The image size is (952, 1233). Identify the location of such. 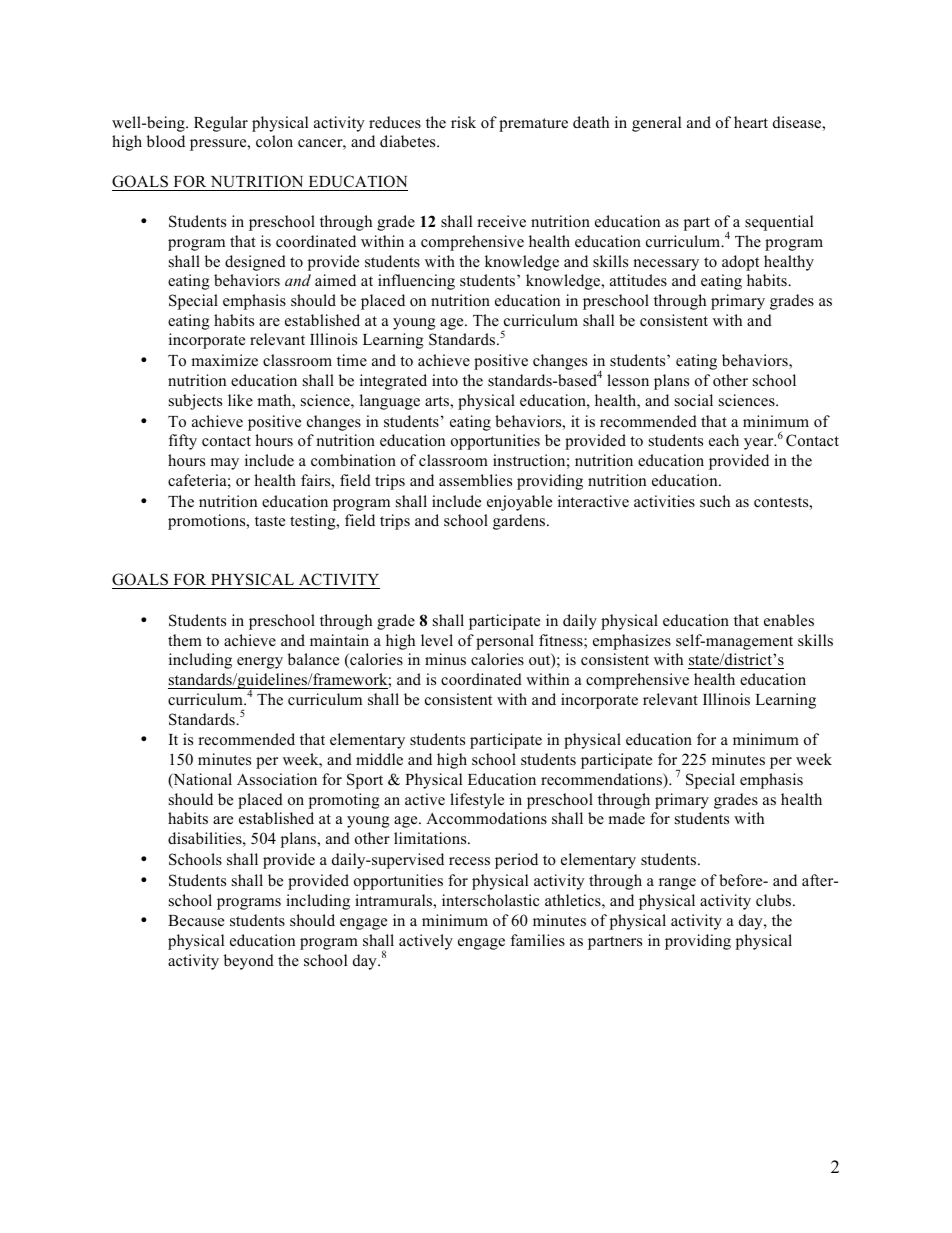
(715, 501).
